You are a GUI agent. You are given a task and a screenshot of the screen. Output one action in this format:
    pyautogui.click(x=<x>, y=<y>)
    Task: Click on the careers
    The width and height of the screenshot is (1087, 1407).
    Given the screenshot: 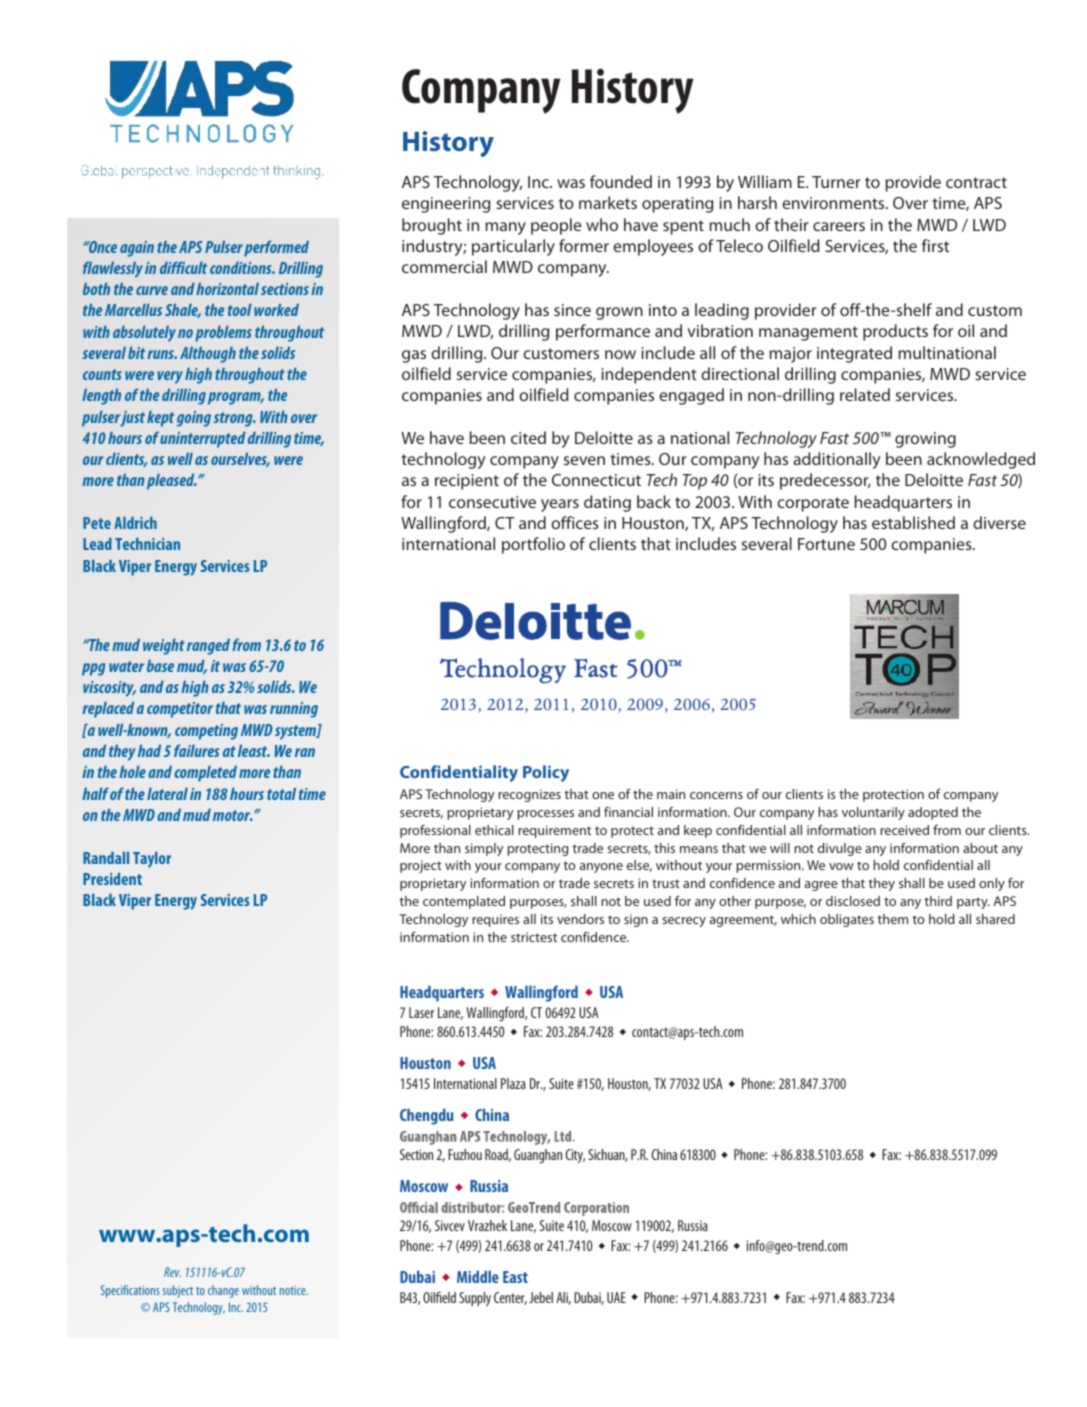 What is the action you would take?
    pyautogui.click(x=839, y=226)
